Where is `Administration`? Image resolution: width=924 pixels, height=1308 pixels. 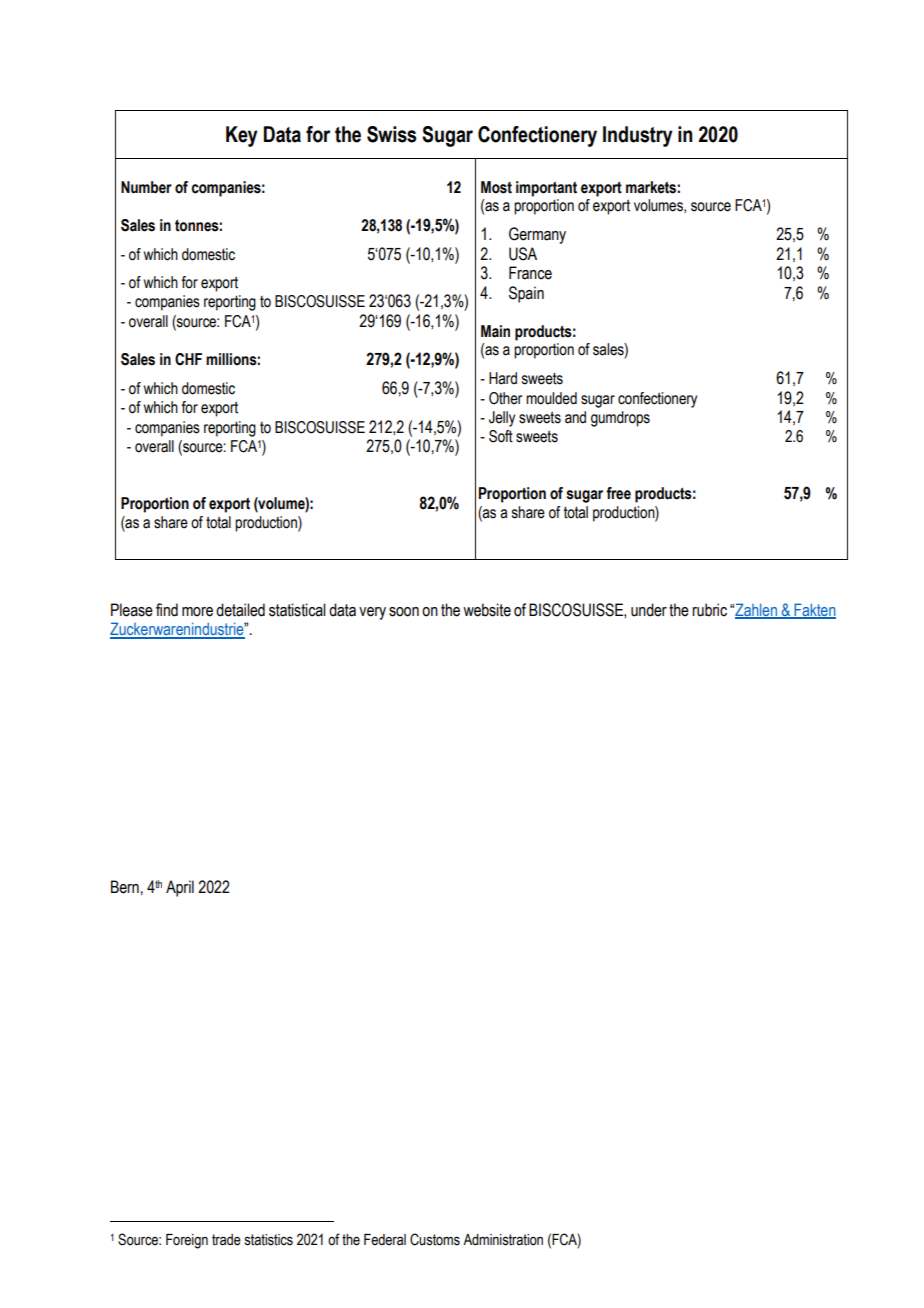 Administration is located at coordinates (503, 1240).
